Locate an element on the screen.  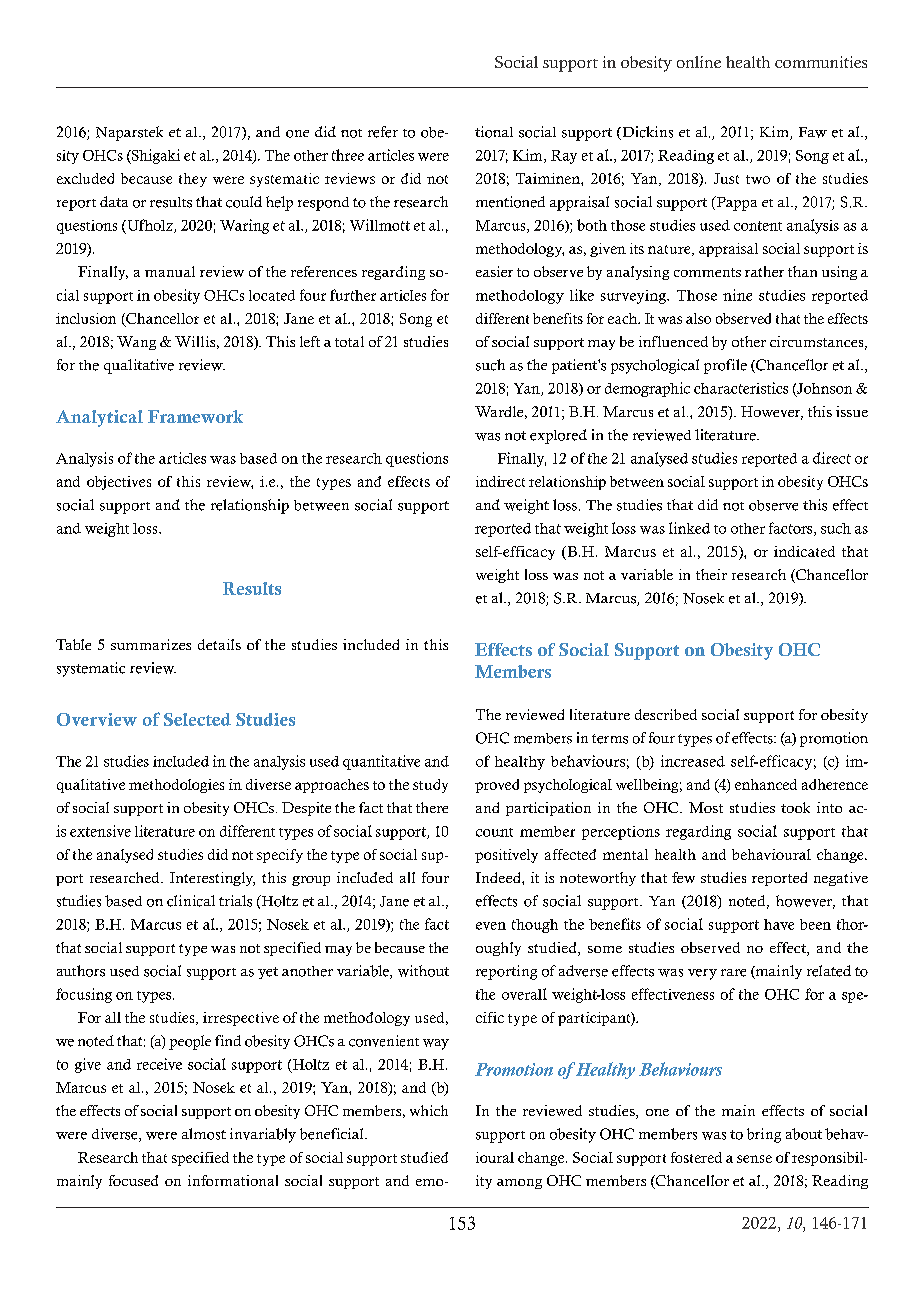
have is located at coordinates (779, 924).
